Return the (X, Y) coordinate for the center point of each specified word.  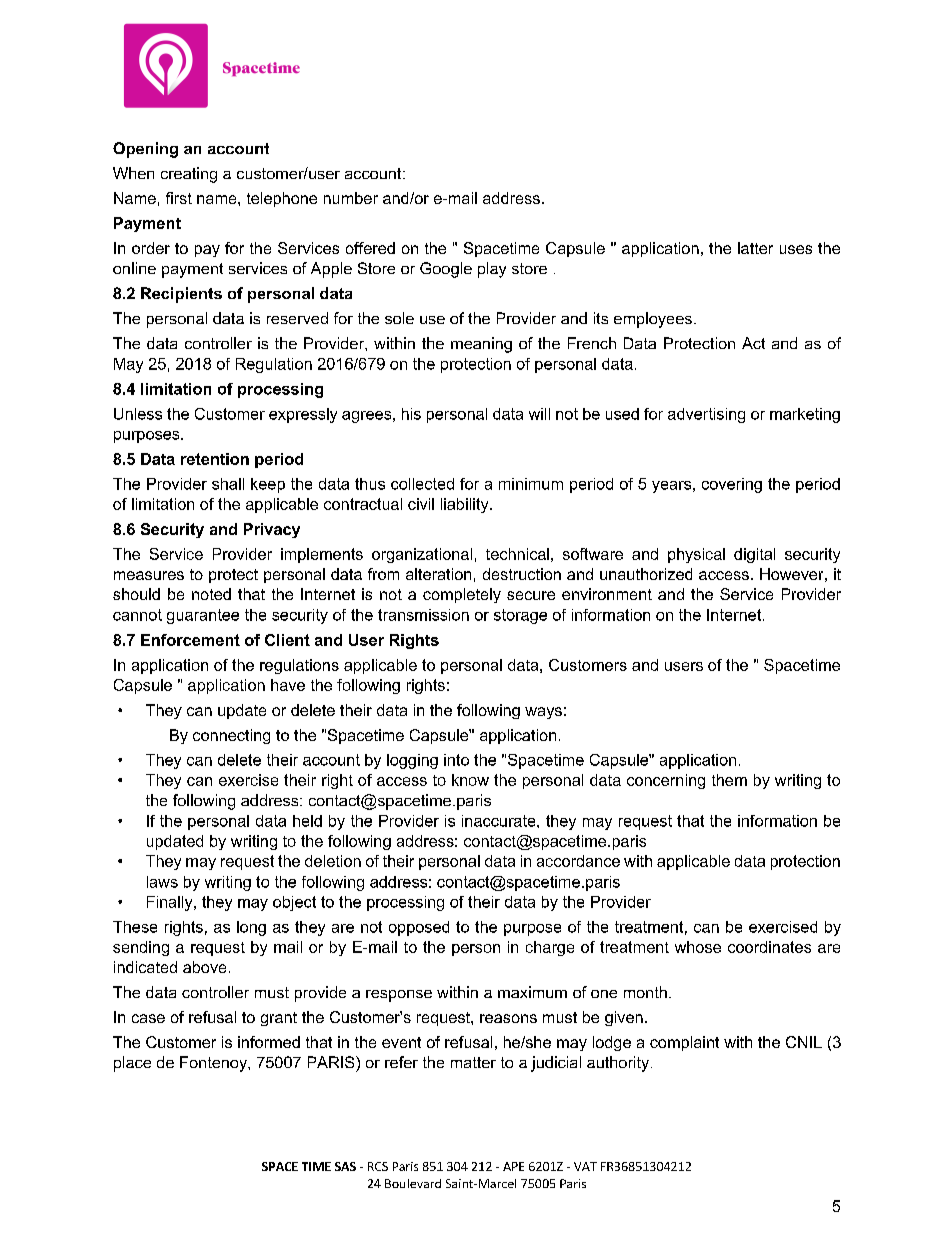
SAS (345, 1166)
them (729, 780)
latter (755, 248)
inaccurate (500, 821)
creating (189, 175)
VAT (585, 1166)
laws (162, 882)
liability (466, 505)
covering (732, 485)
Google (446, 270)
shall (228, 484)
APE (513, 1166)
